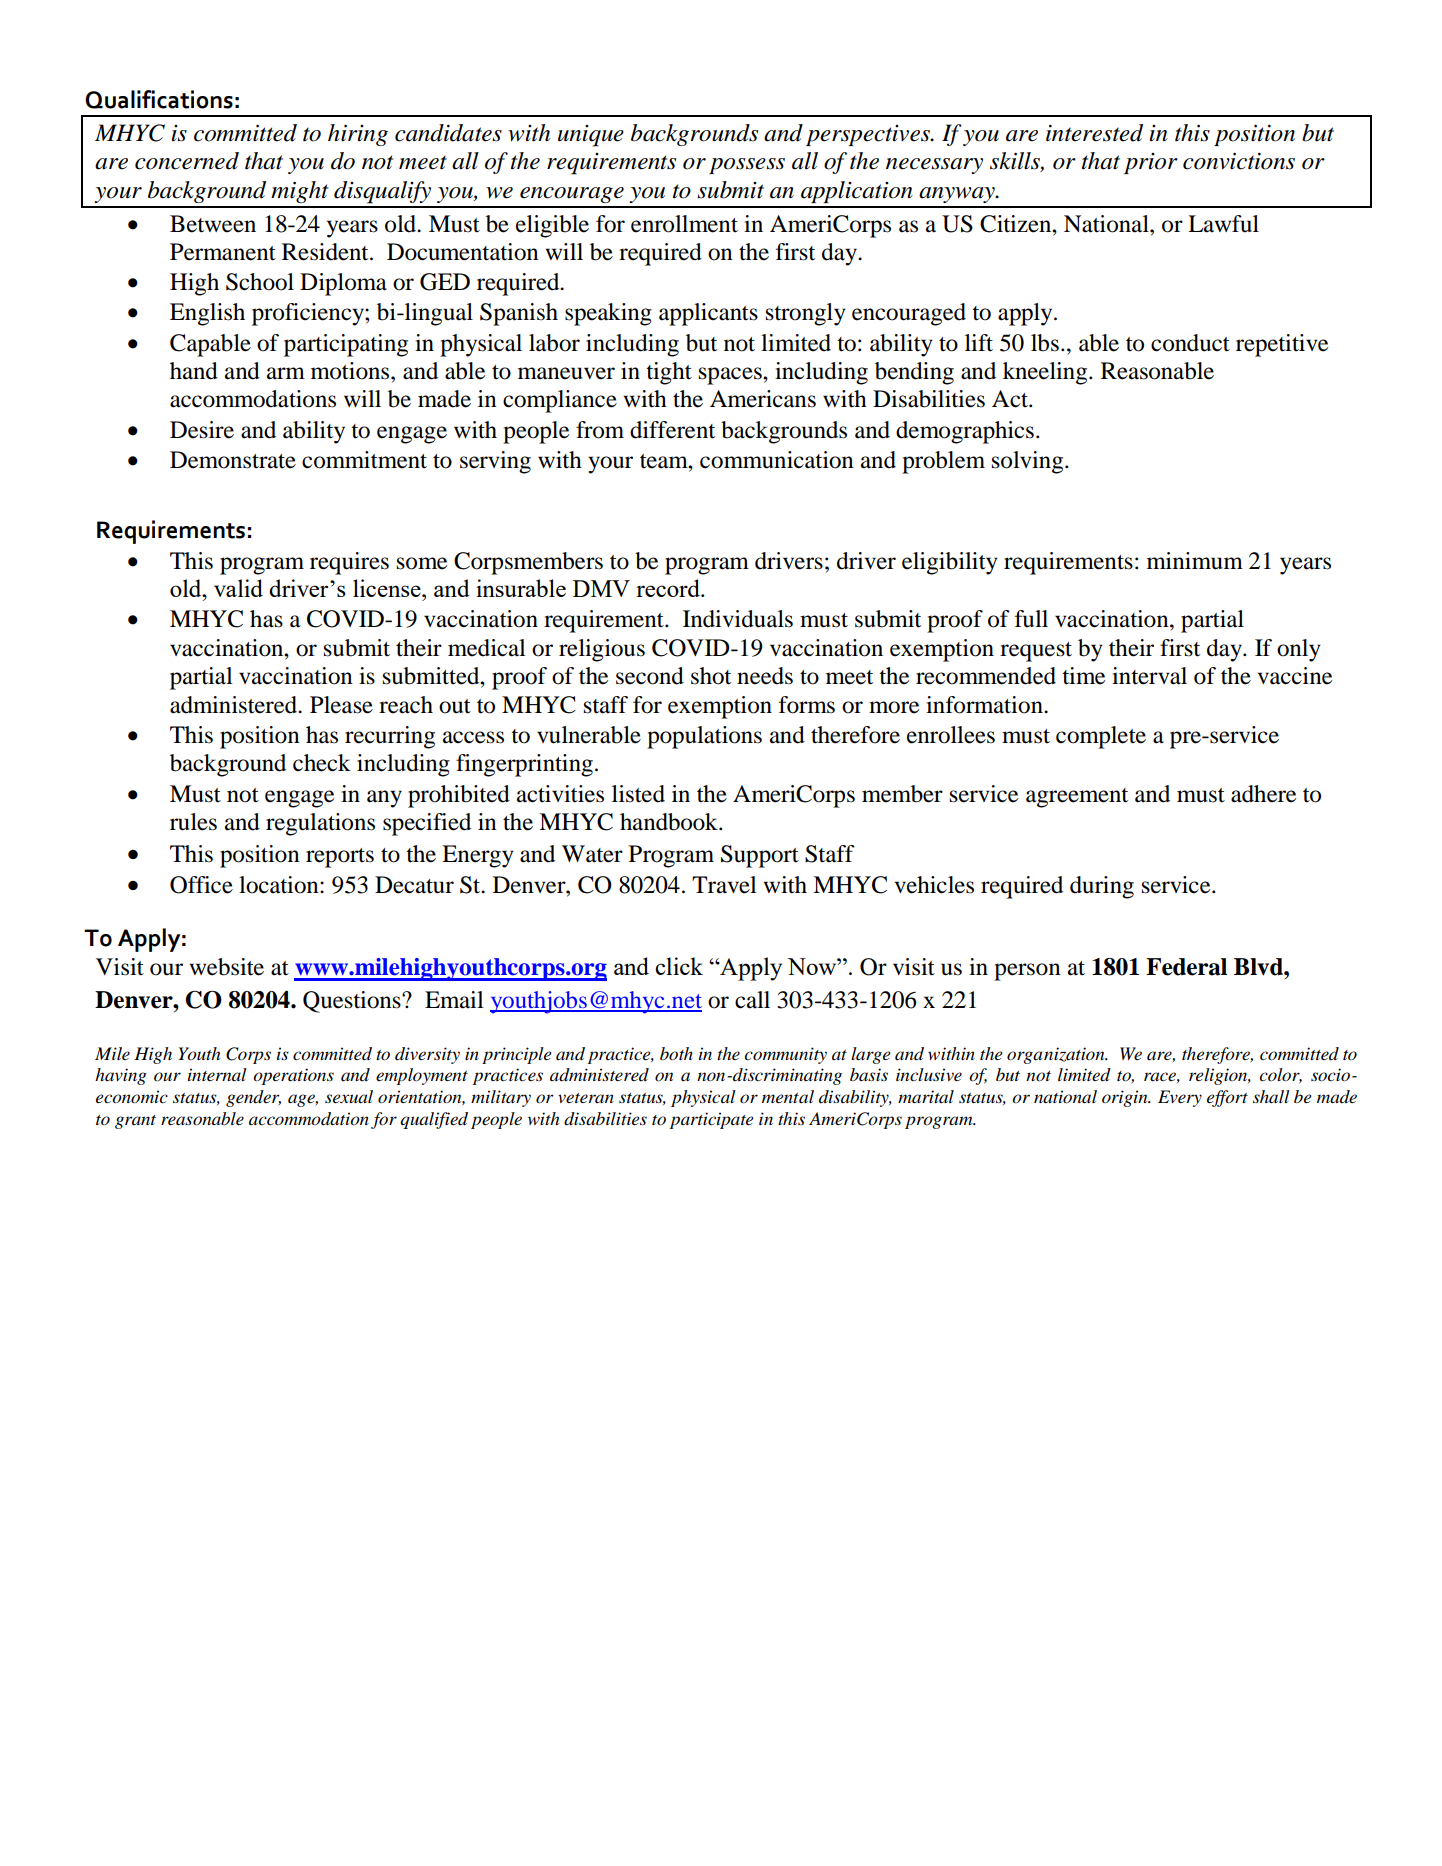  I want to click on interested, so click(1094, 133).
